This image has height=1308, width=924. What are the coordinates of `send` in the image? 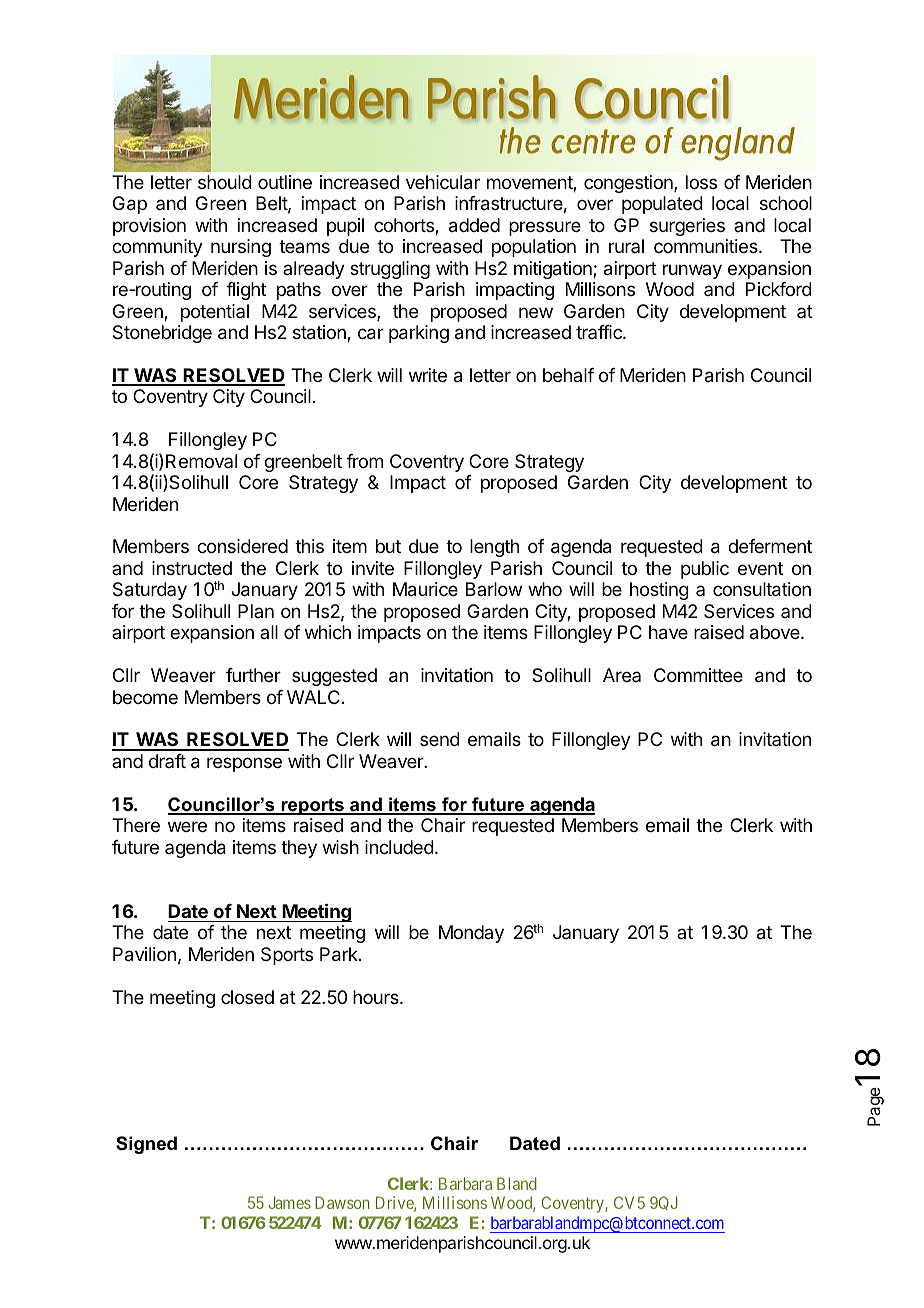 It's located at (440, 739).
